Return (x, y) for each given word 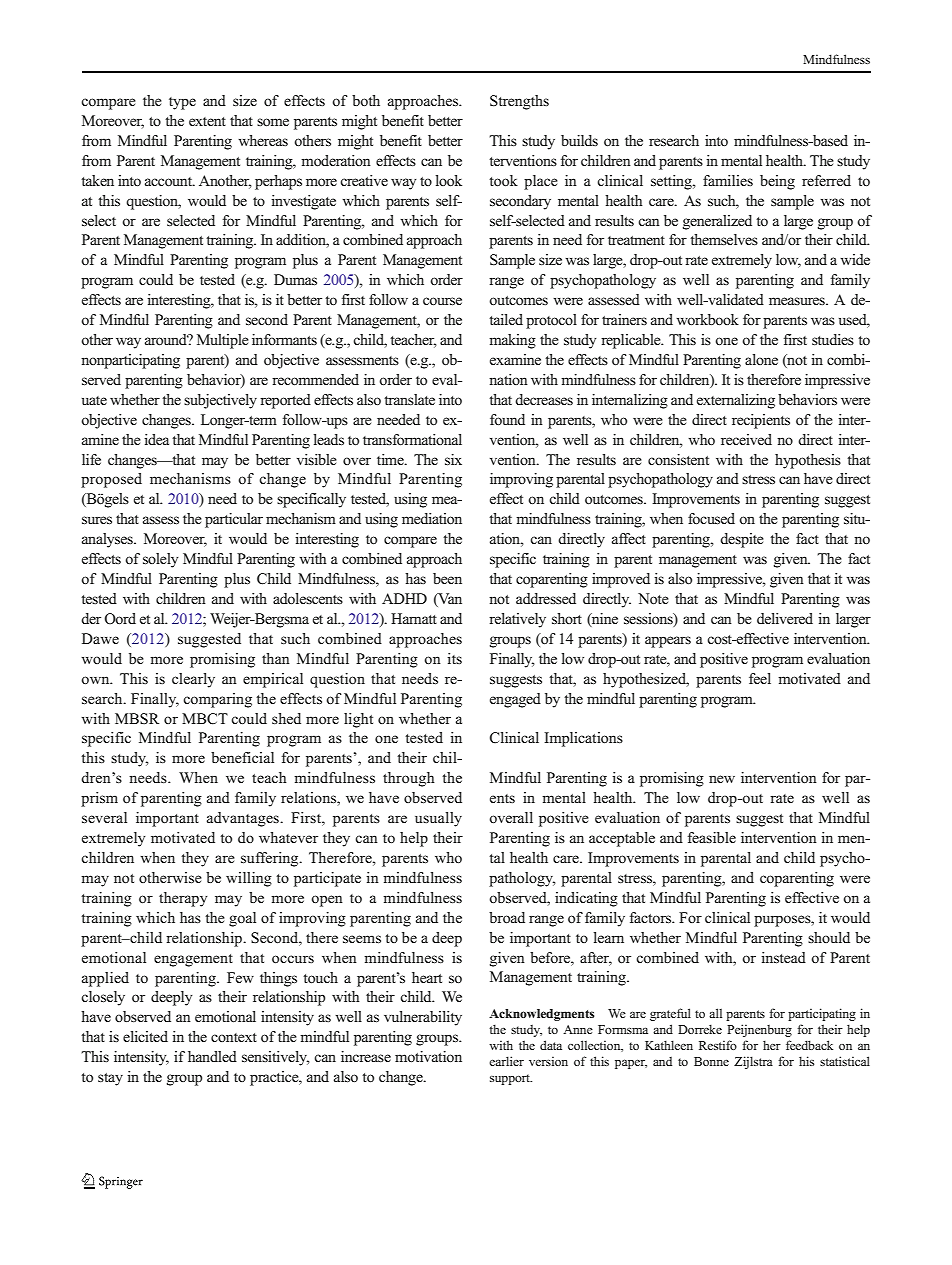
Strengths (519, 102)
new (722, 779)
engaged (515, 700)
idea (156, 439)
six (453, 460)
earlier (506, 1061)
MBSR (137, 719)
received (746, 439)
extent (207, 121)
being (777, 182)
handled (212, 1056)
